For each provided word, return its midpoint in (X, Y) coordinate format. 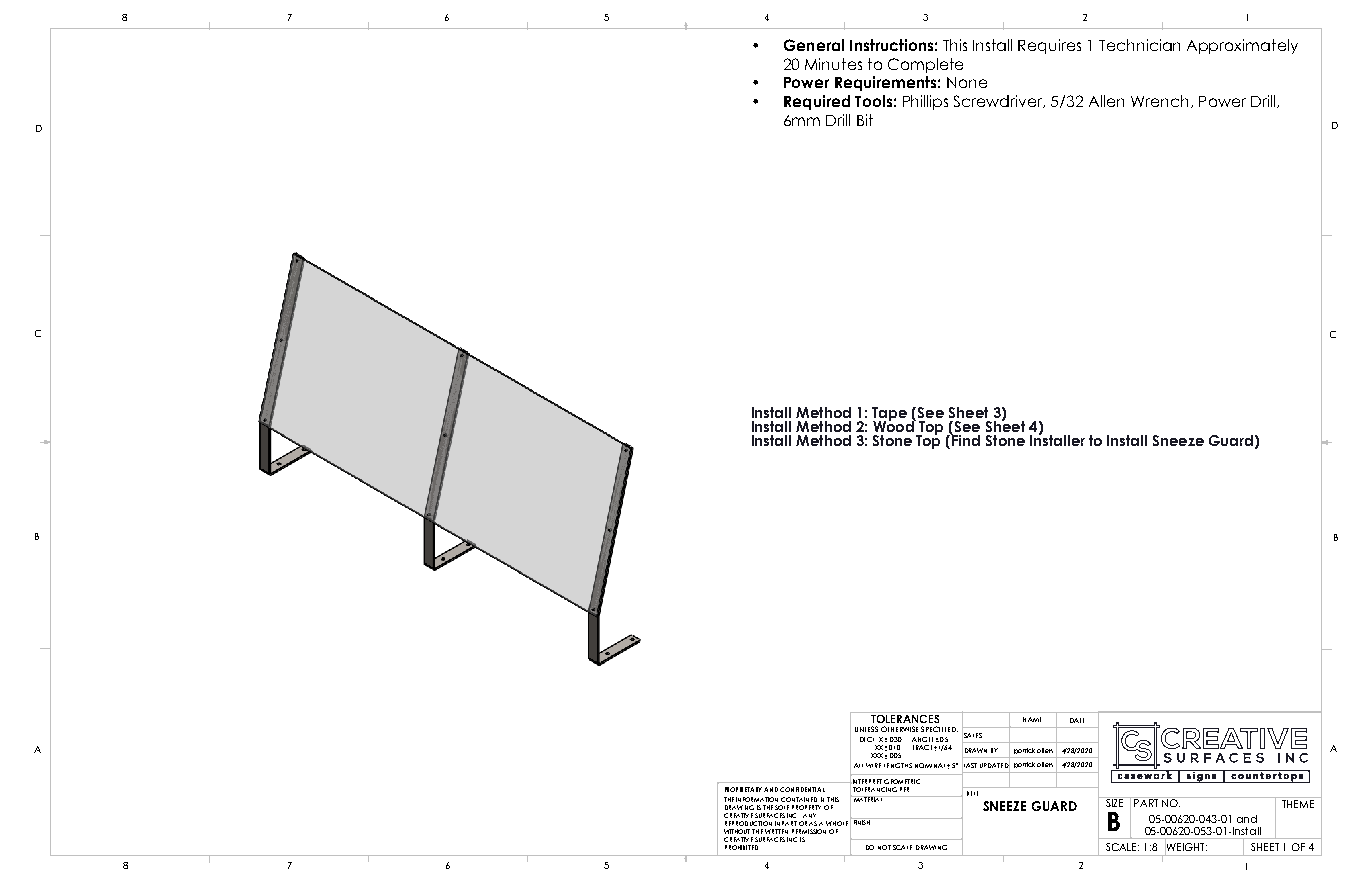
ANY (809, 815)
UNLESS (866, 729)
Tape (889, 415)
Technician (1139, 45)
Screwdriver (999, 101)
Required (817, 102)
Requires (1049, 46)
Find (965, 439)
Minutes (833, 64)
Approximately (1242, 46)
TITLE (972, 793)
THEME (1298, 802)
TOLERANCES (905, 717)
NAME (1032, 719)
